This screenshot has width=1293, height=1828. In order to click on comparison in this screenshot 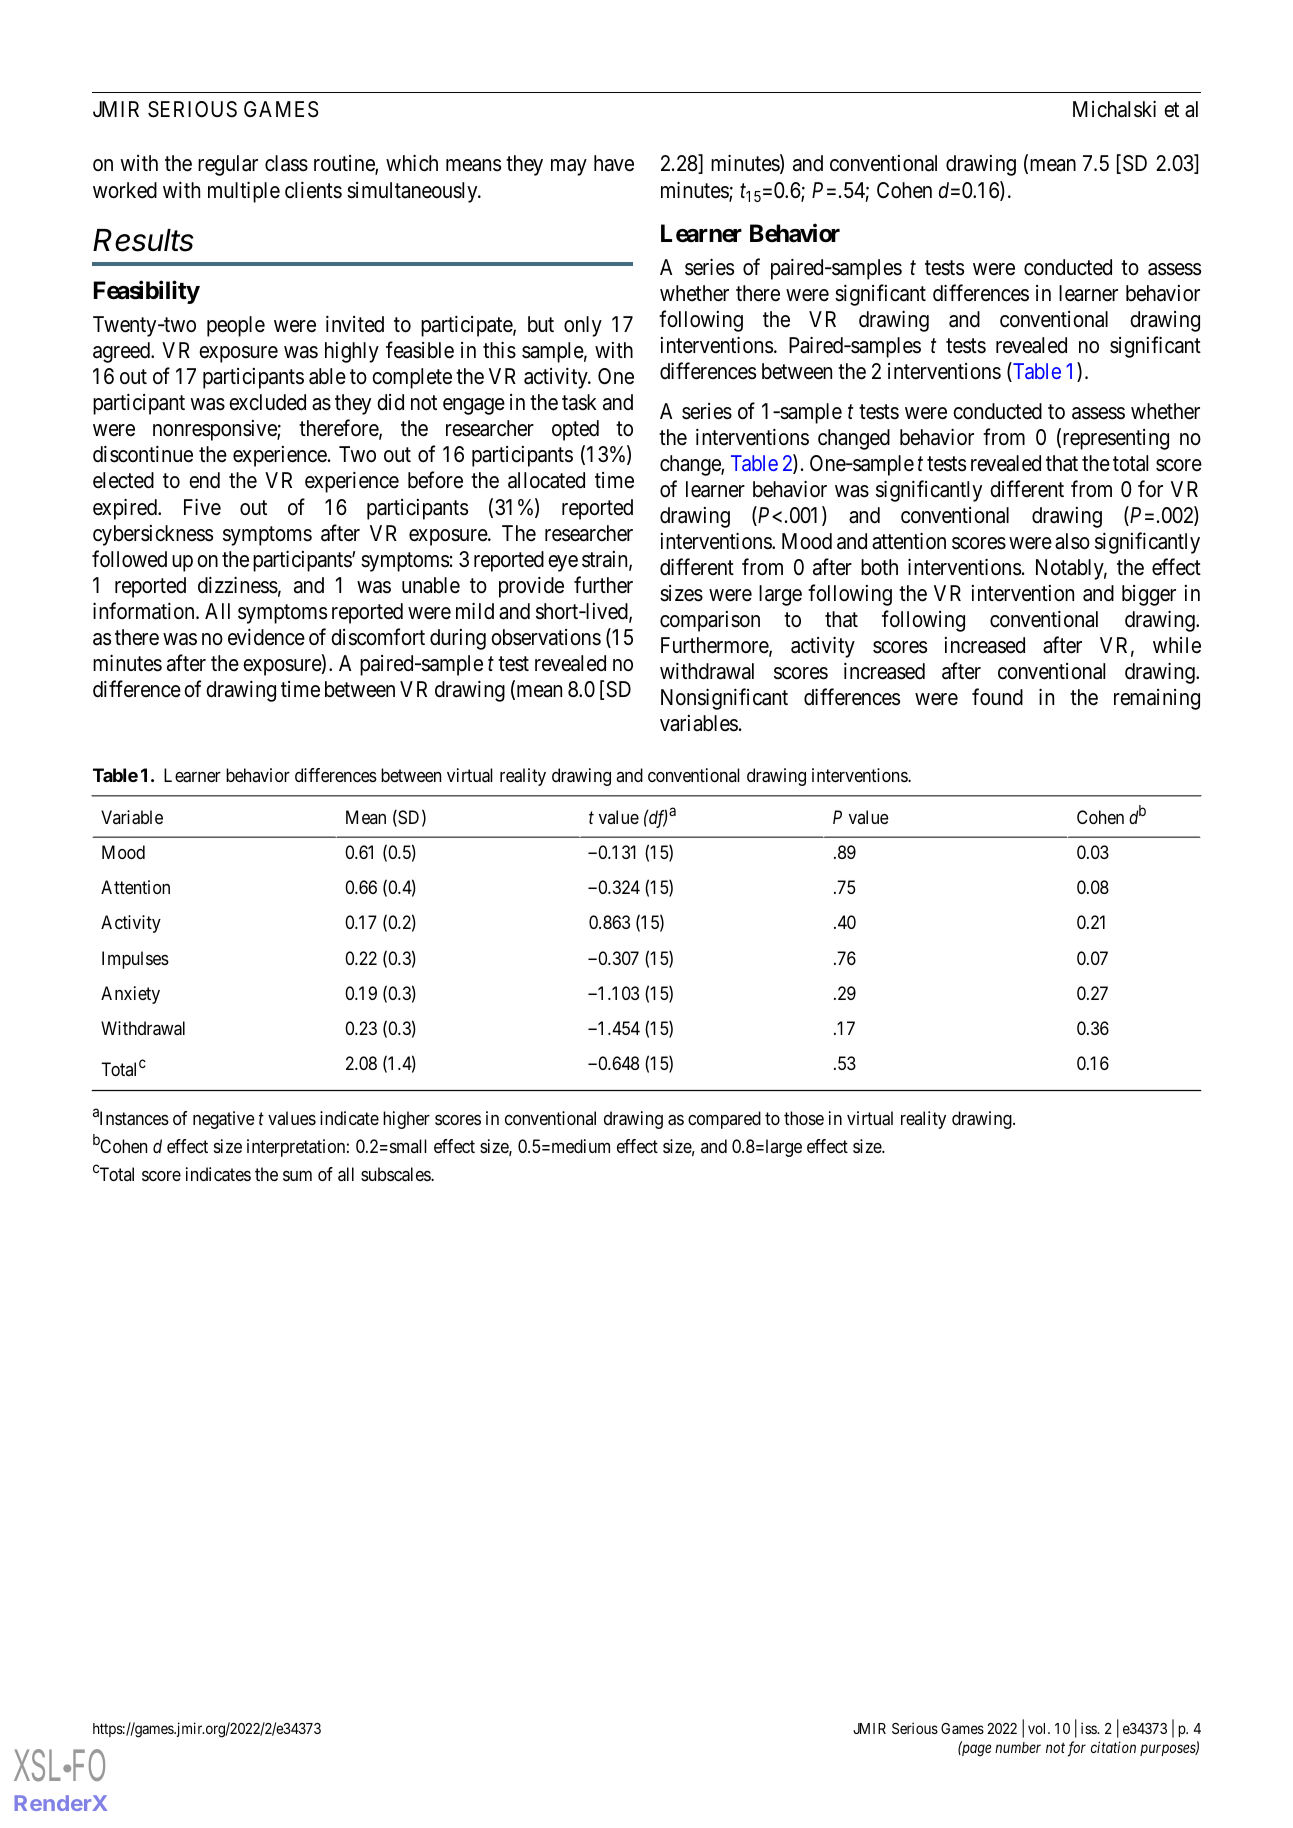, I will do `click(710, 621)`.
